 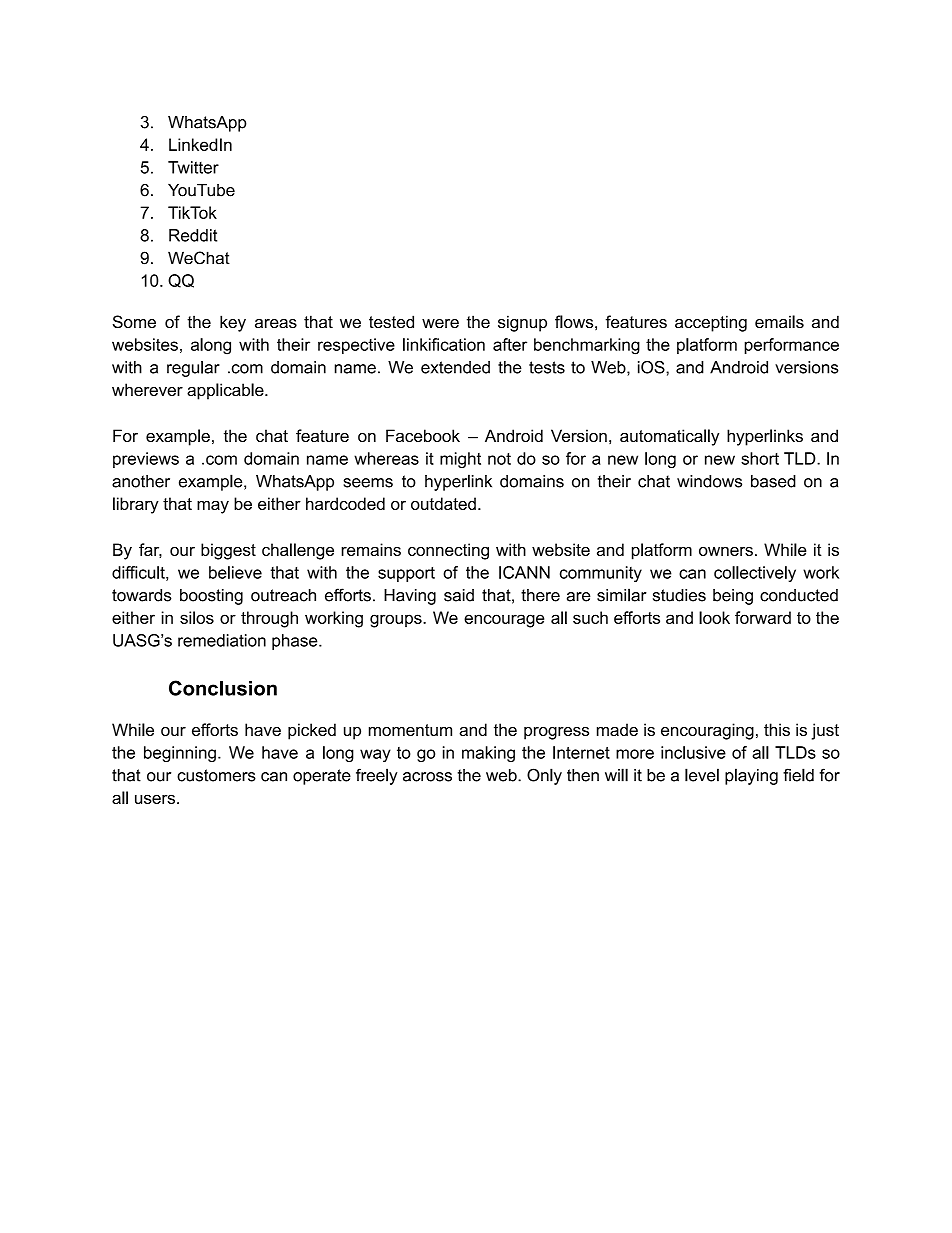 I want to click on said, so click(x=459, y=595).
